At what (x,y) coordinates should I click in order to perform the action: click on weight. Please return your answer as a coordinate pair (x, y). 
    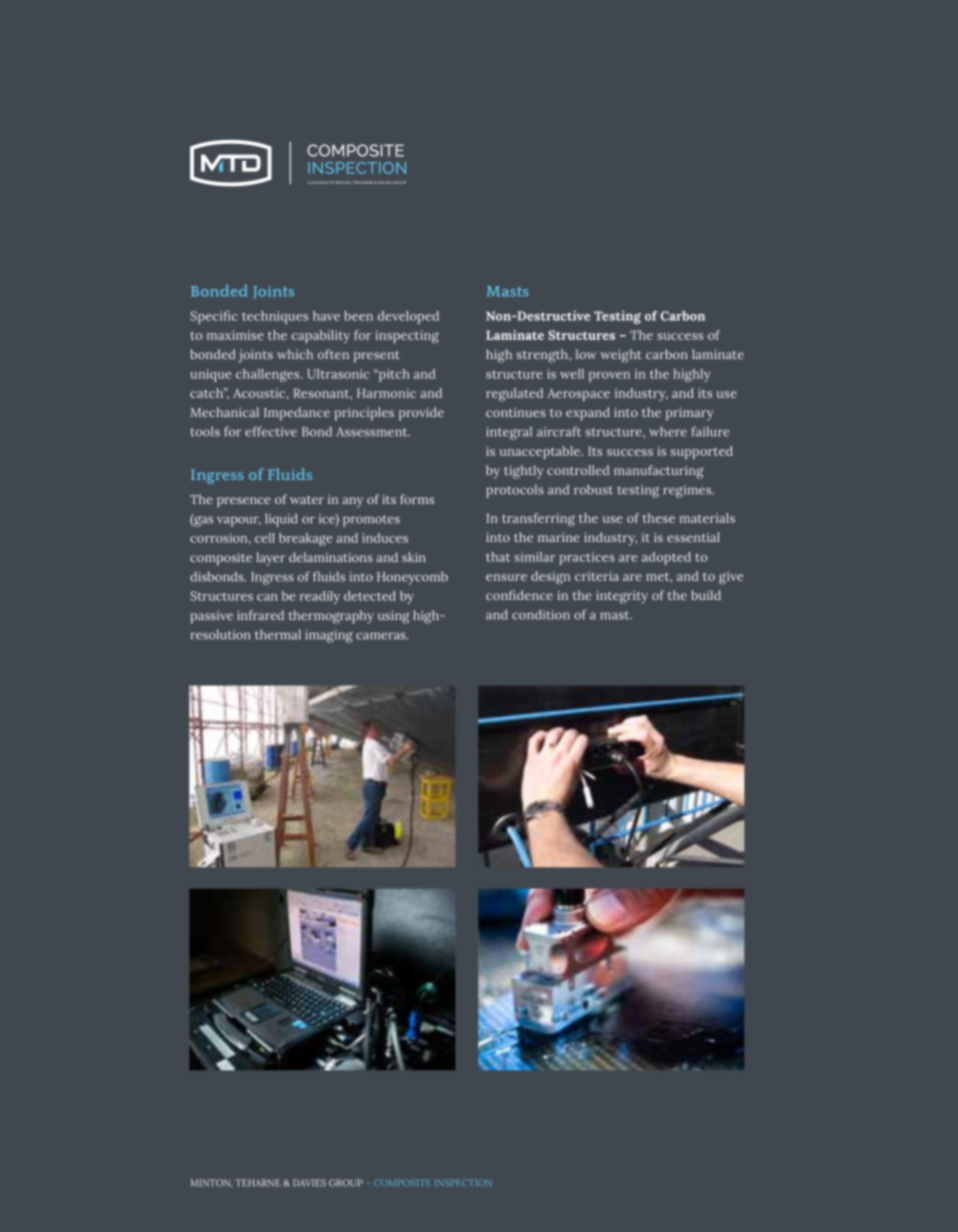
    Looking at the image, I should click on (621, 356).
